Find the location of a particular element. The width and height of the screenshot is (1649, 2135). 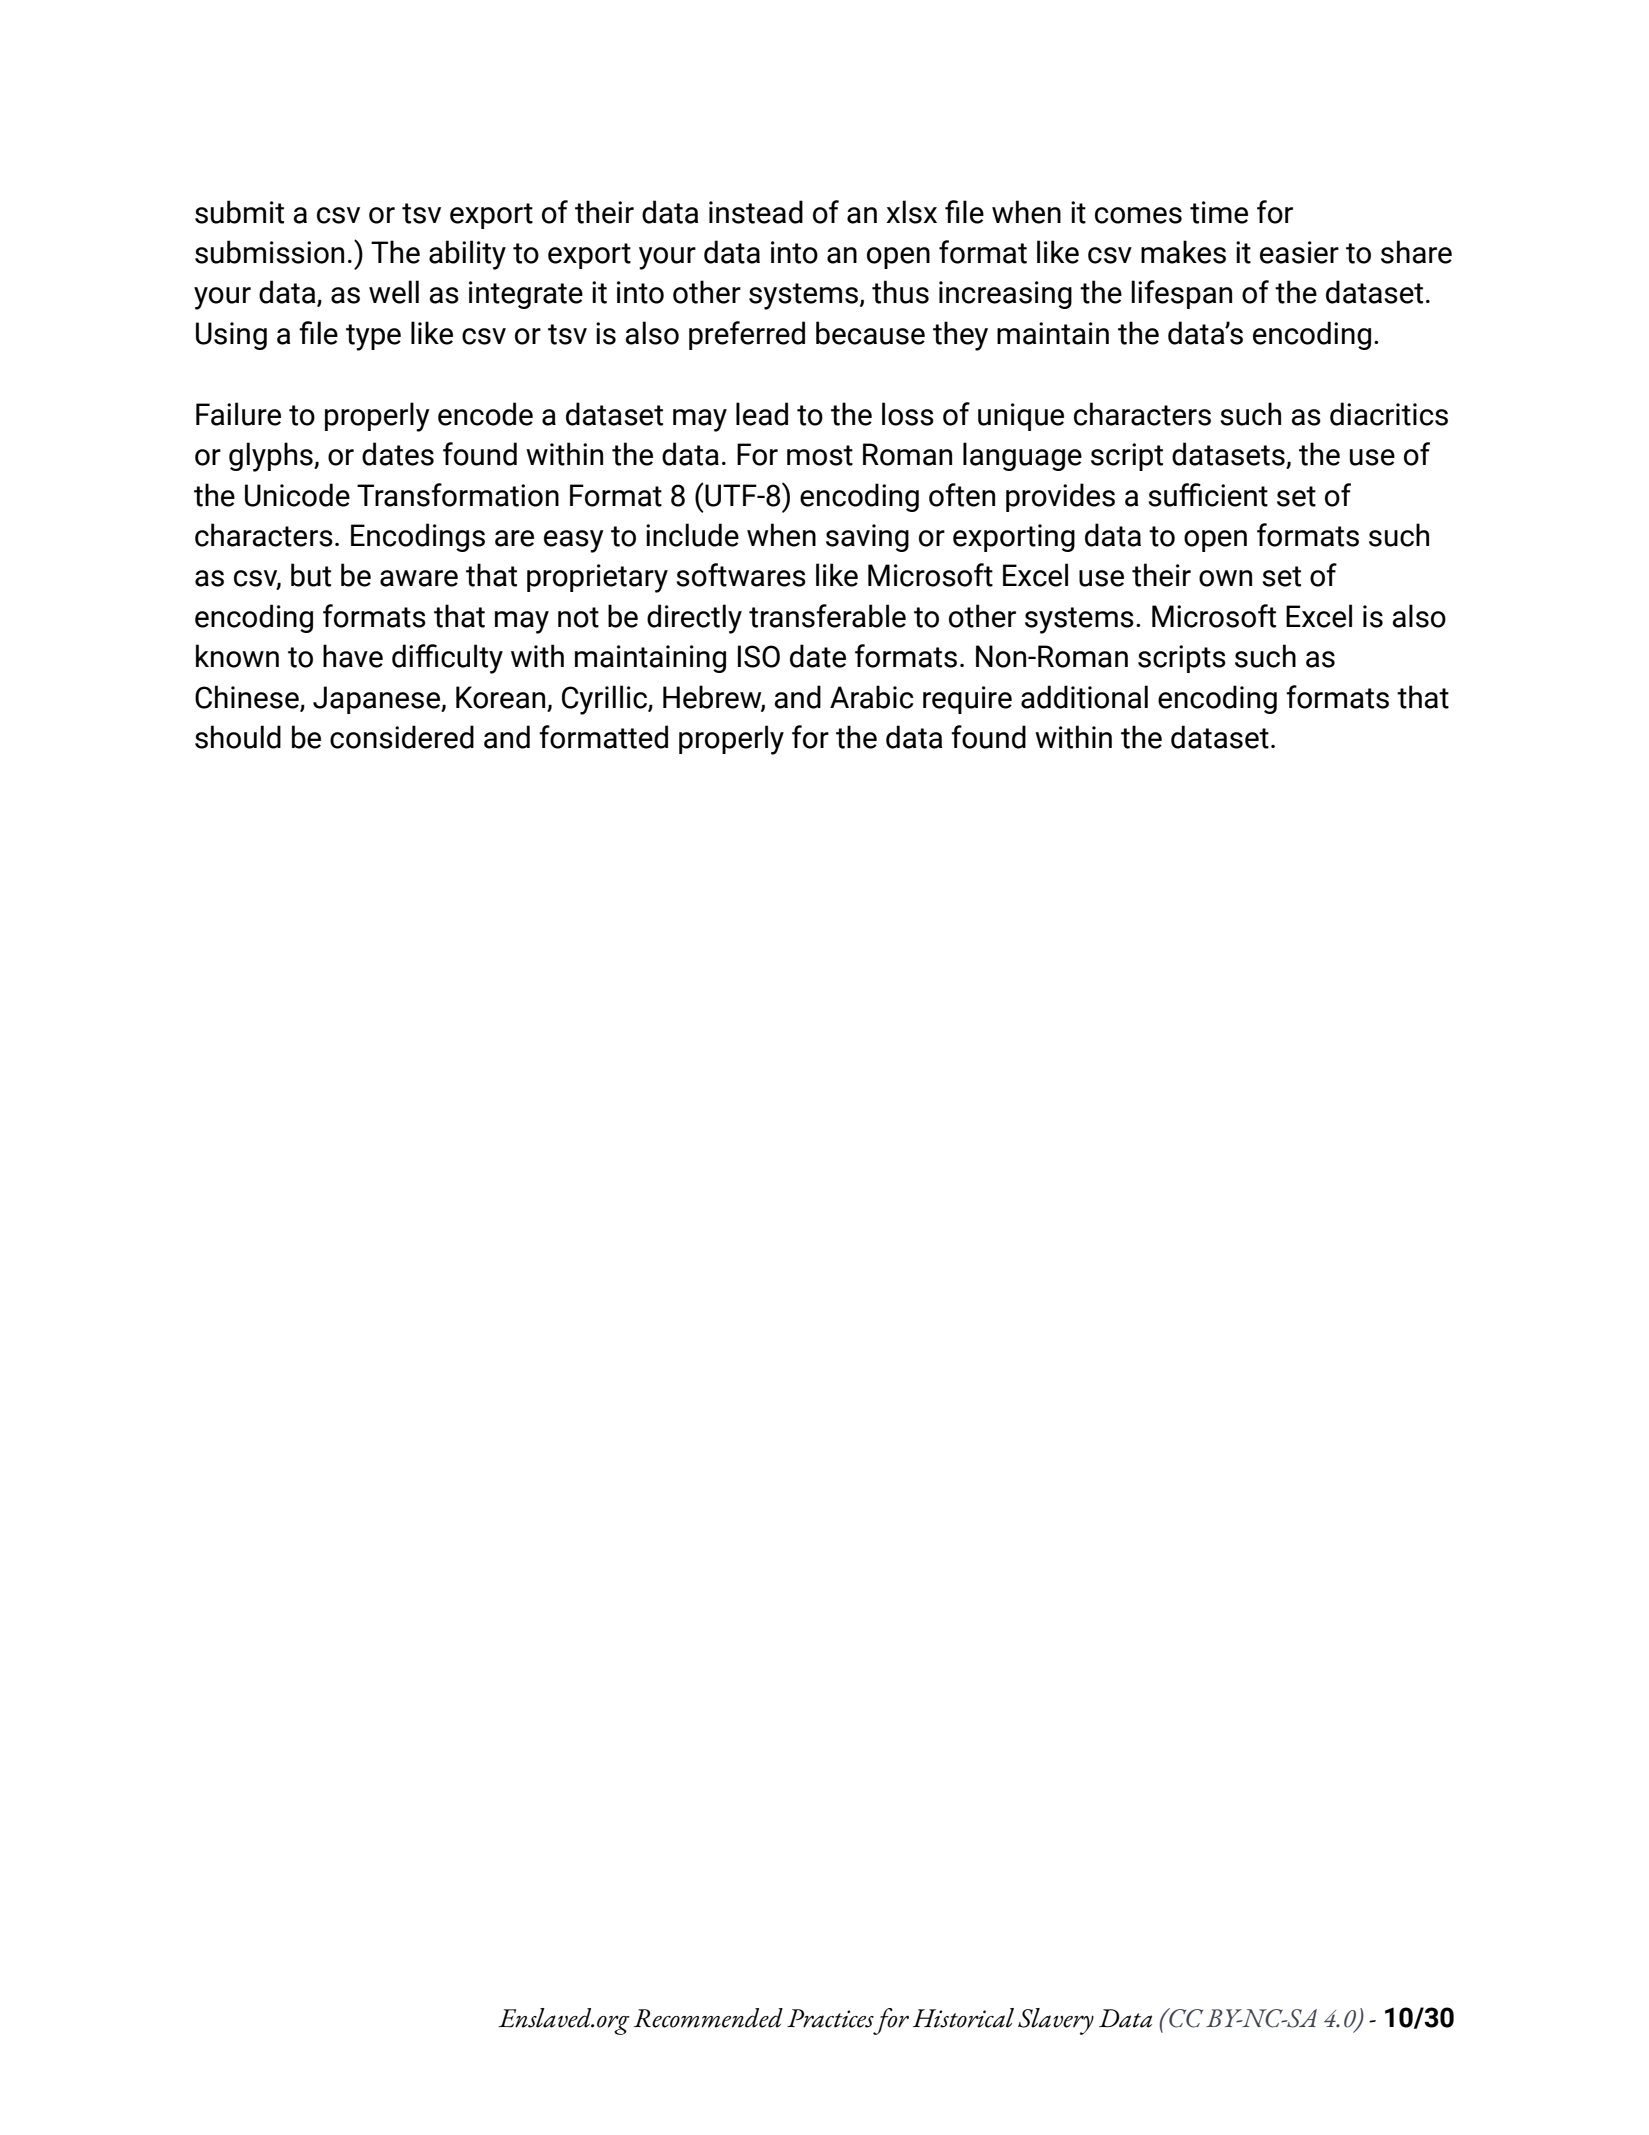

Recommended is located at coordinates (708, 2018).
